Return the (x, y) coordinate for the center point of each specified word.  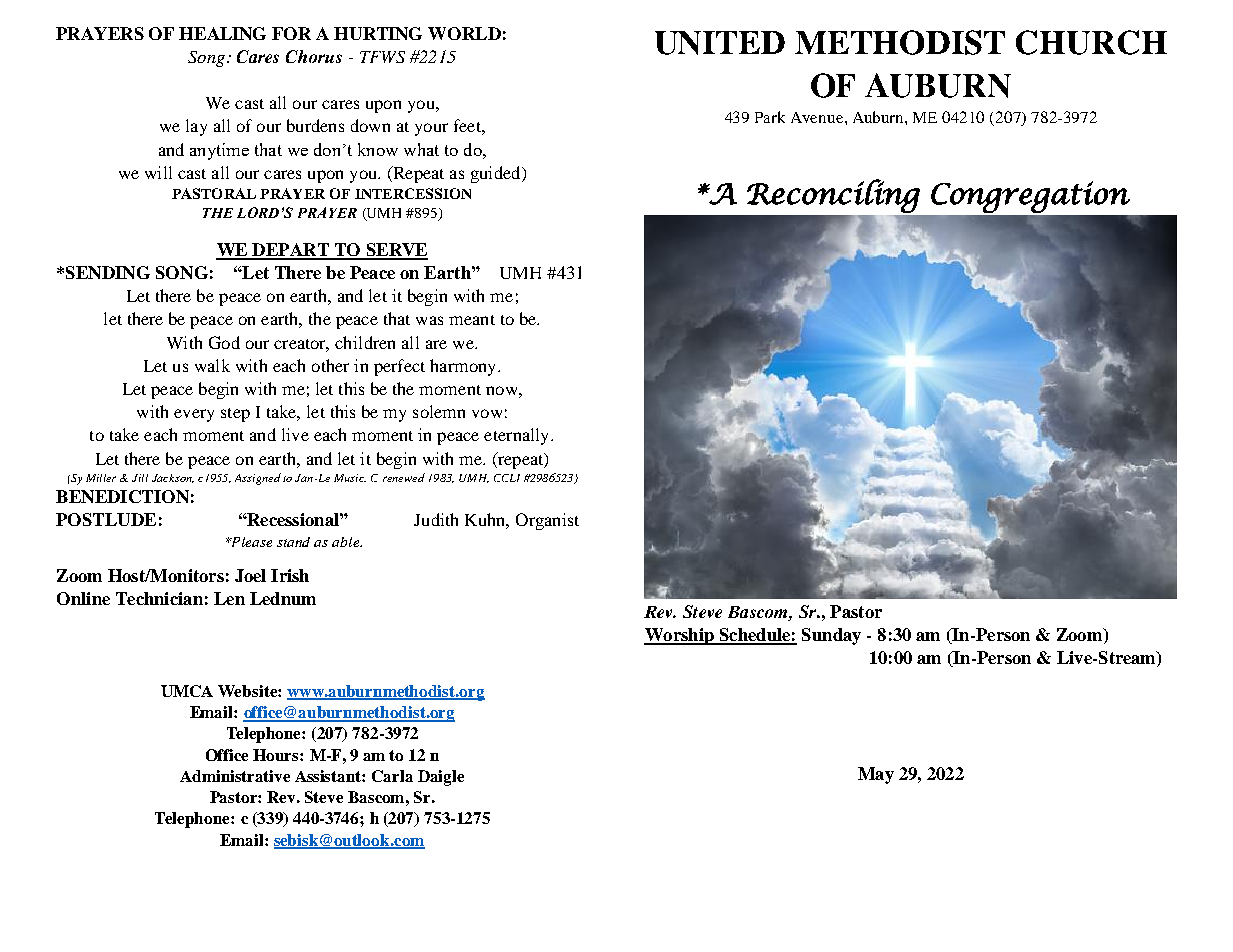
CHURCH (1091, 42)
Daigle (441, 778)
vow (487, 413)
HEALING (222, 33)
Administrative (235, 776)
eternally (518, 436)
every (194, 415)
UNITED (720, 43)
